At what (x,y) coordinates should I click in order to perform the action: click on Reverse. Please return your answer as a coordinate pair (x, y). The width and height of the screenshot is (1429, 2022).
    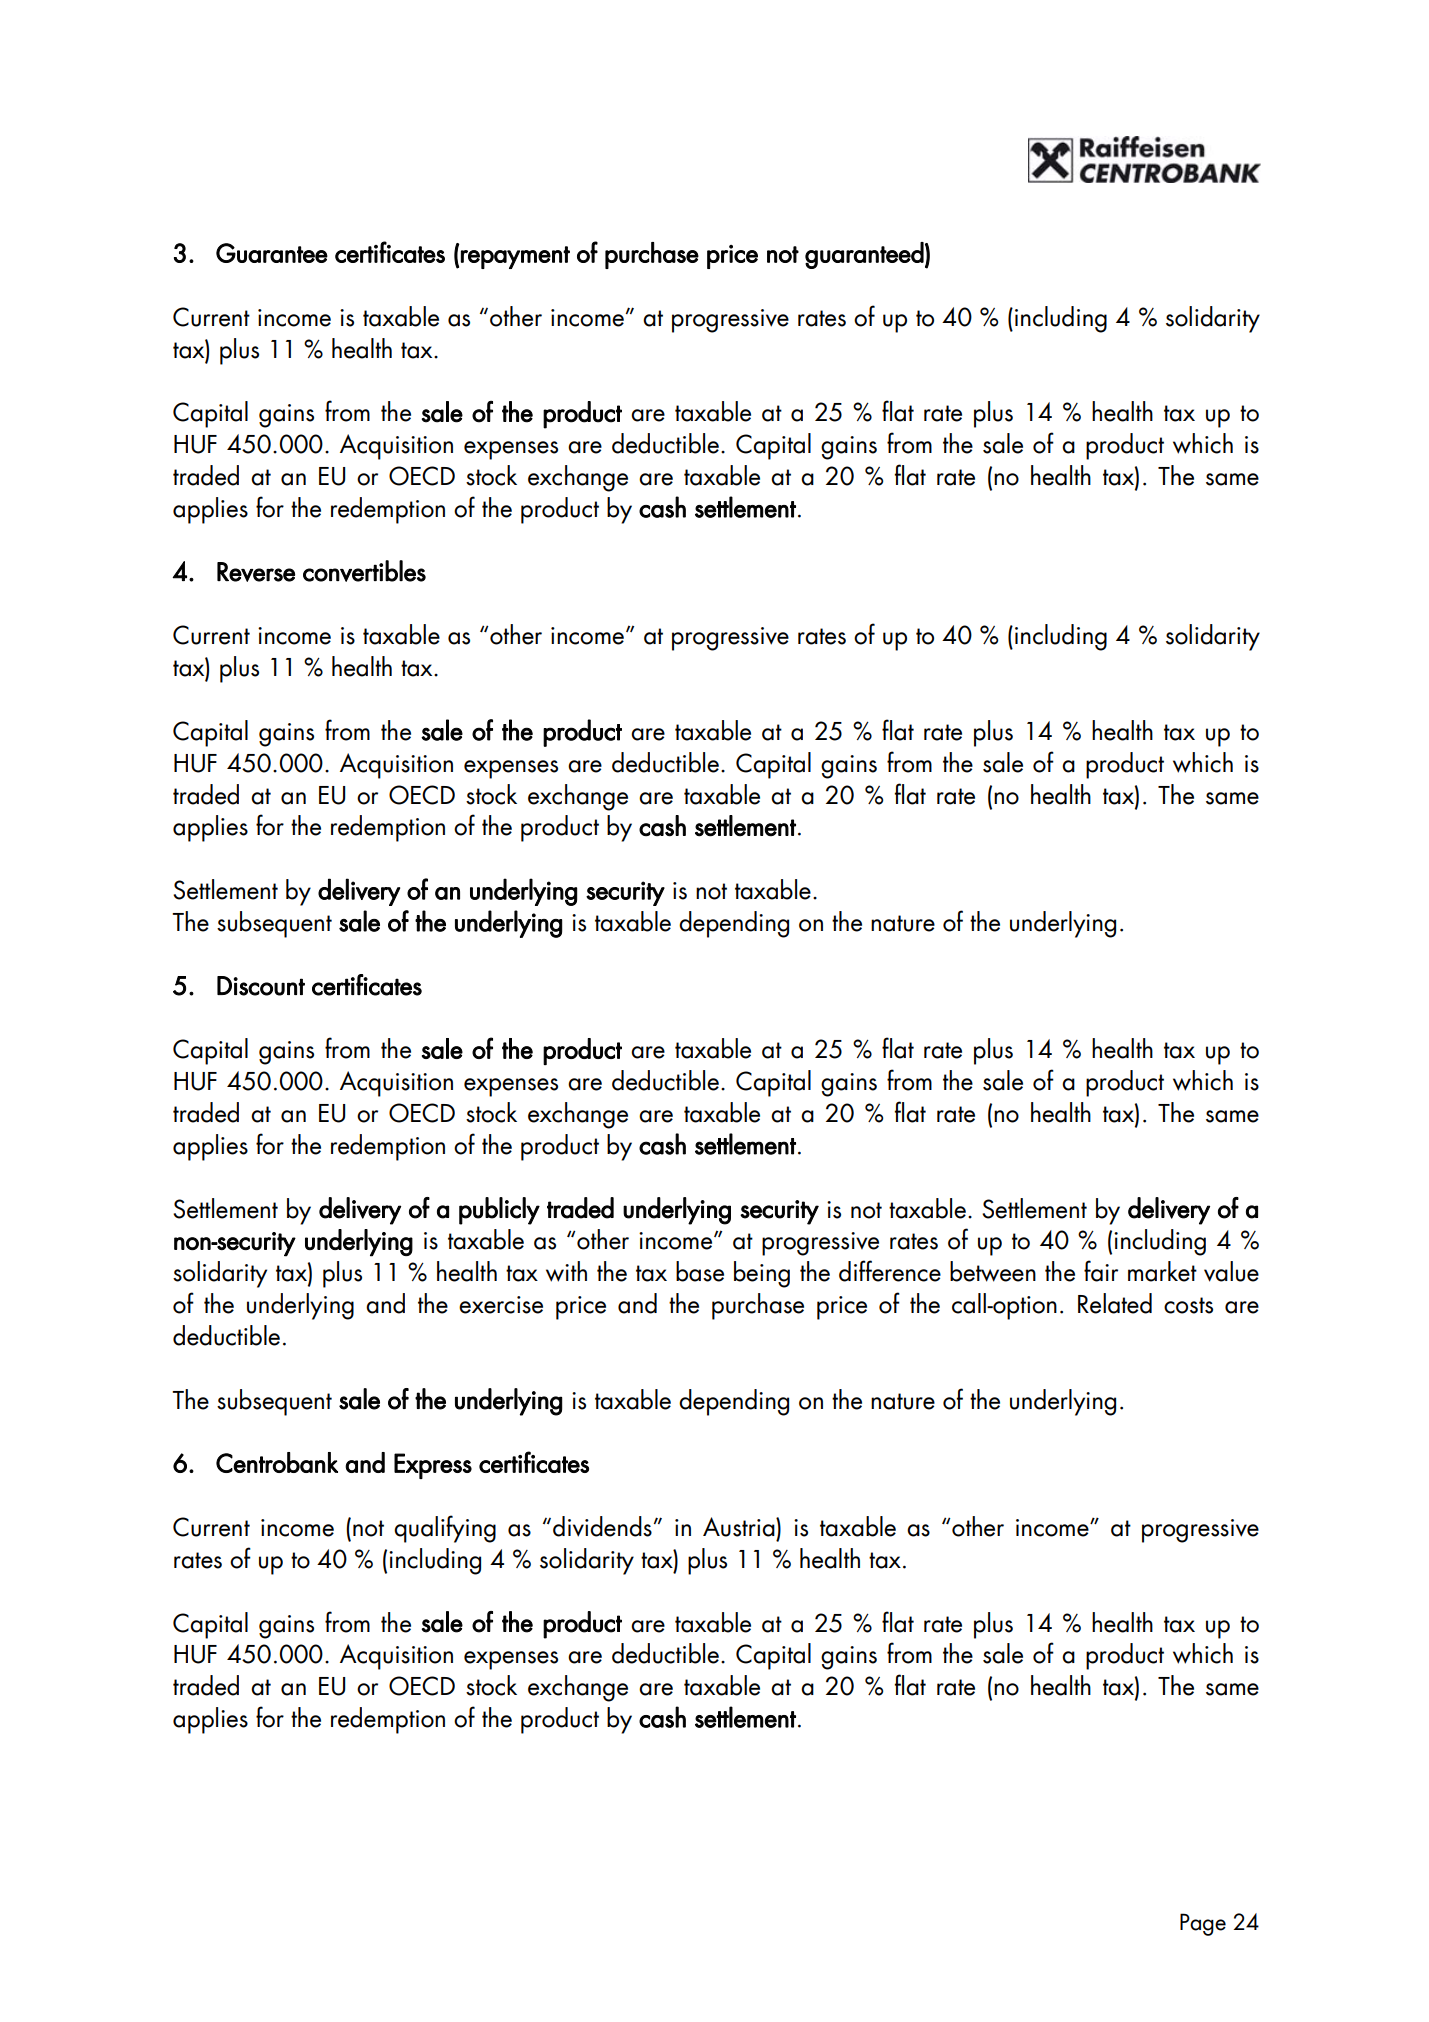
    Looking at the image, I should click on (256, 572).
